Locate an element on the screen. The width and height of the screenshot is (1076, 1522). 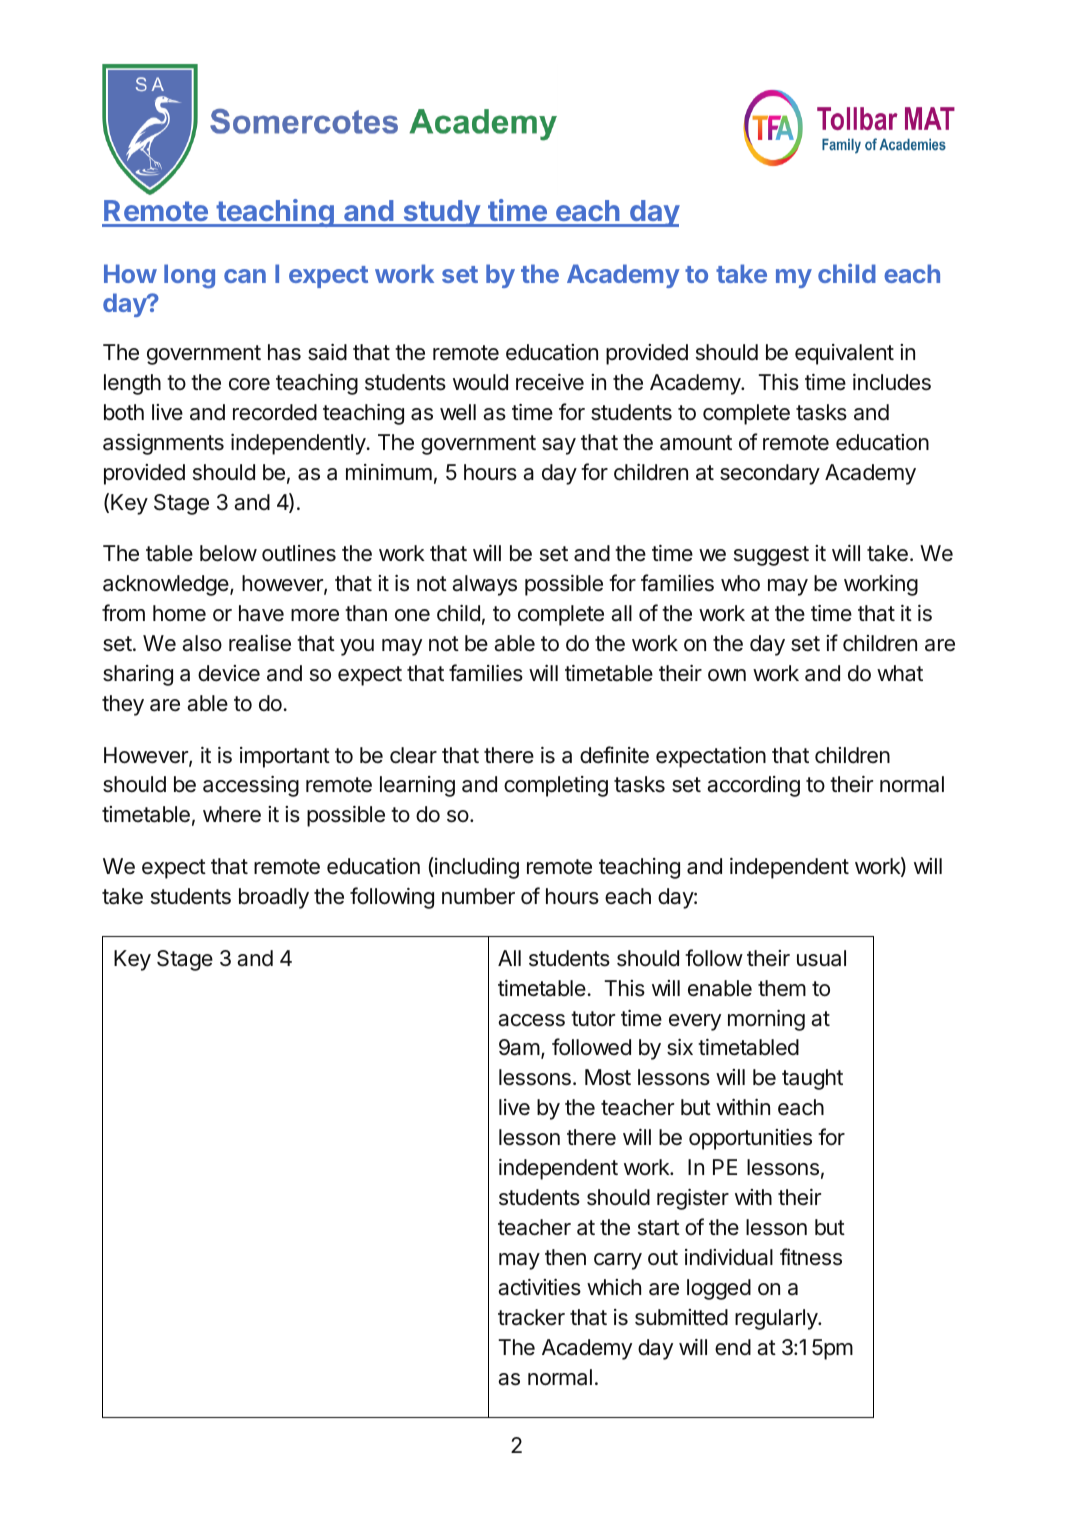
study is located at coordinates (441, 213).
